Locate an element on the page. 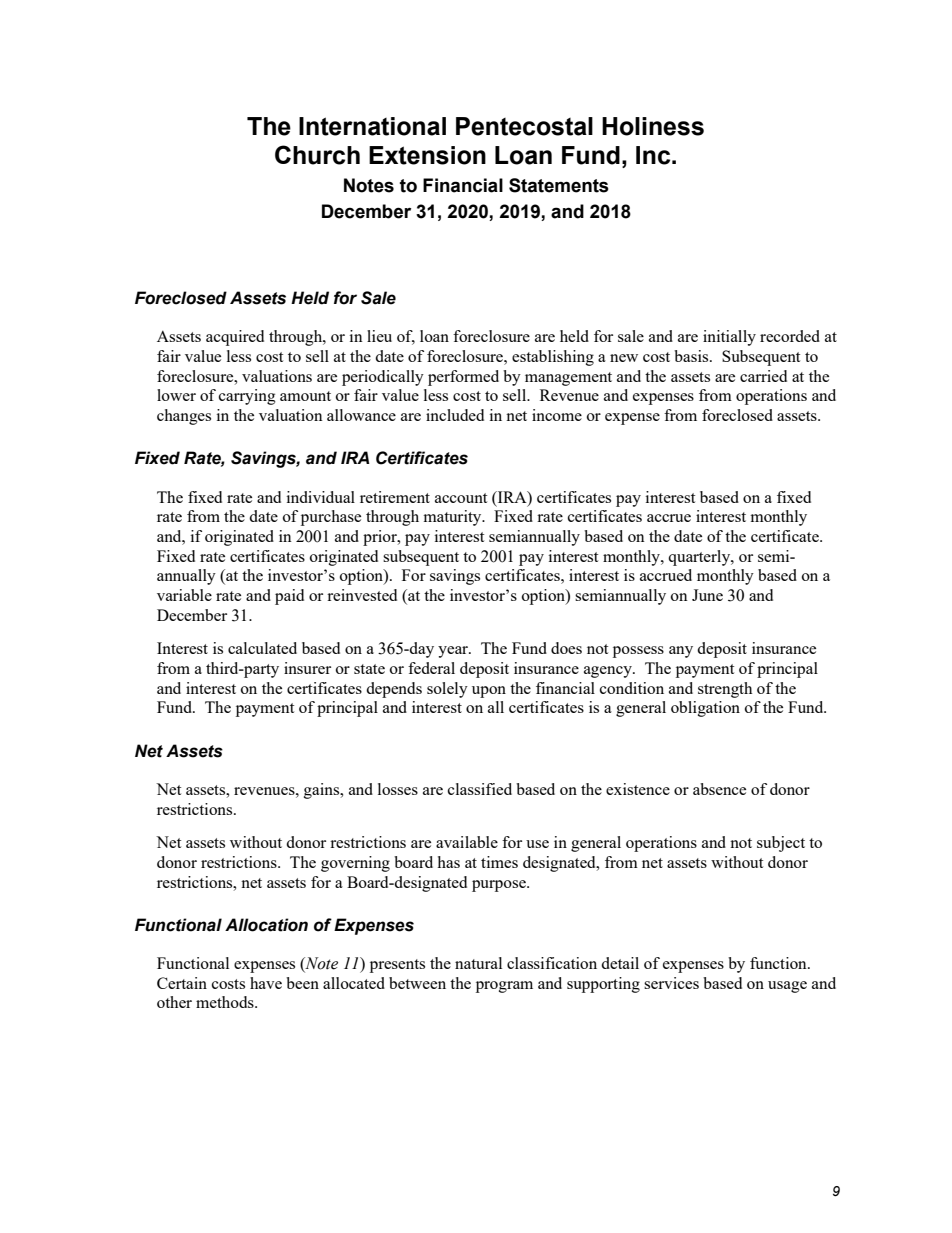  Holiness is located at coordinates (653, 126).
